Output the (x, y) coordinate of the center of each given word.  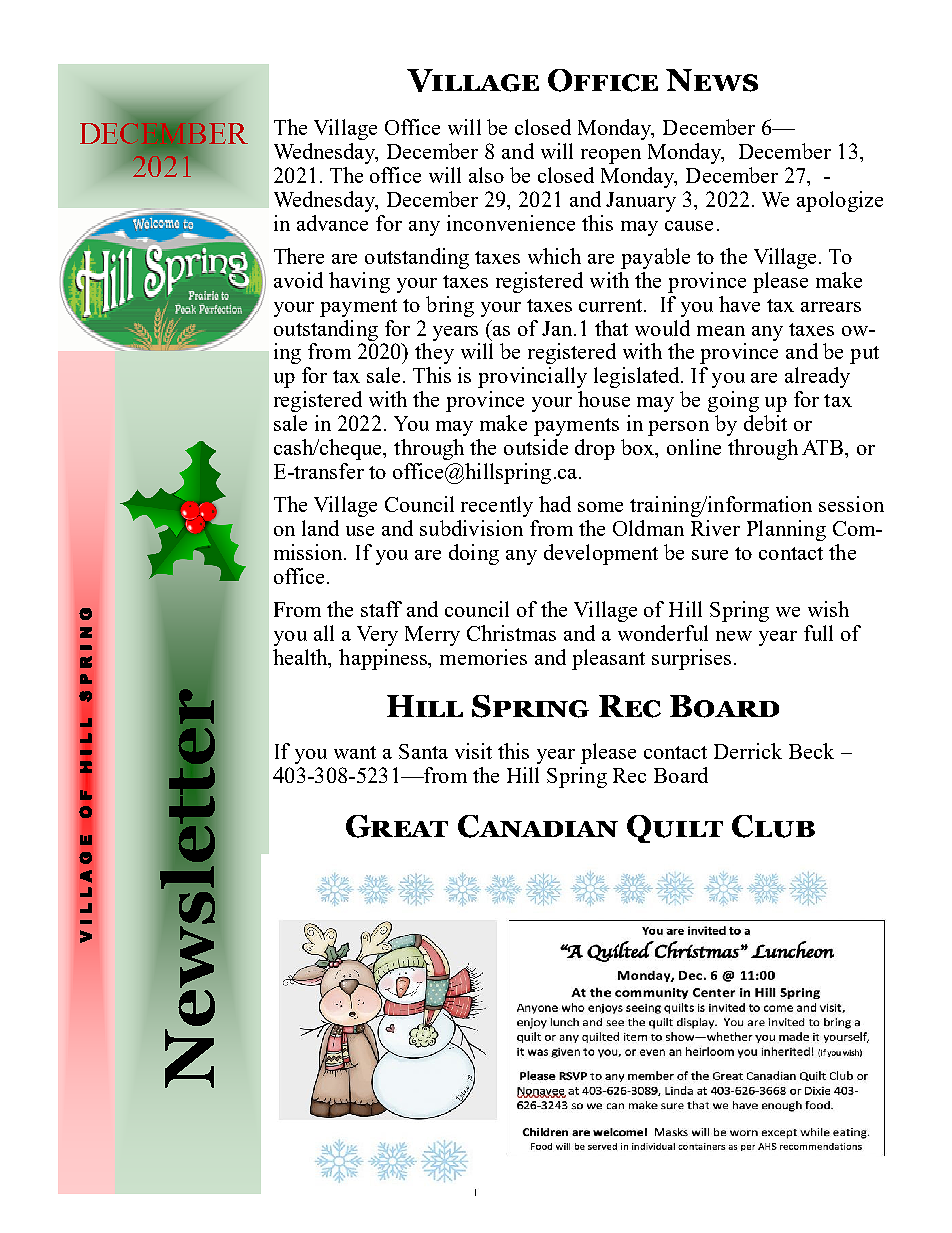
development (601, 554)
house (604, 399)
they (434, 353)
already (817, 377)
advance (332, 223)
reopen (611, 156)
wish (828, 609)
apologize (840, 201)
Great (397, 826)
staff (381, 609)
